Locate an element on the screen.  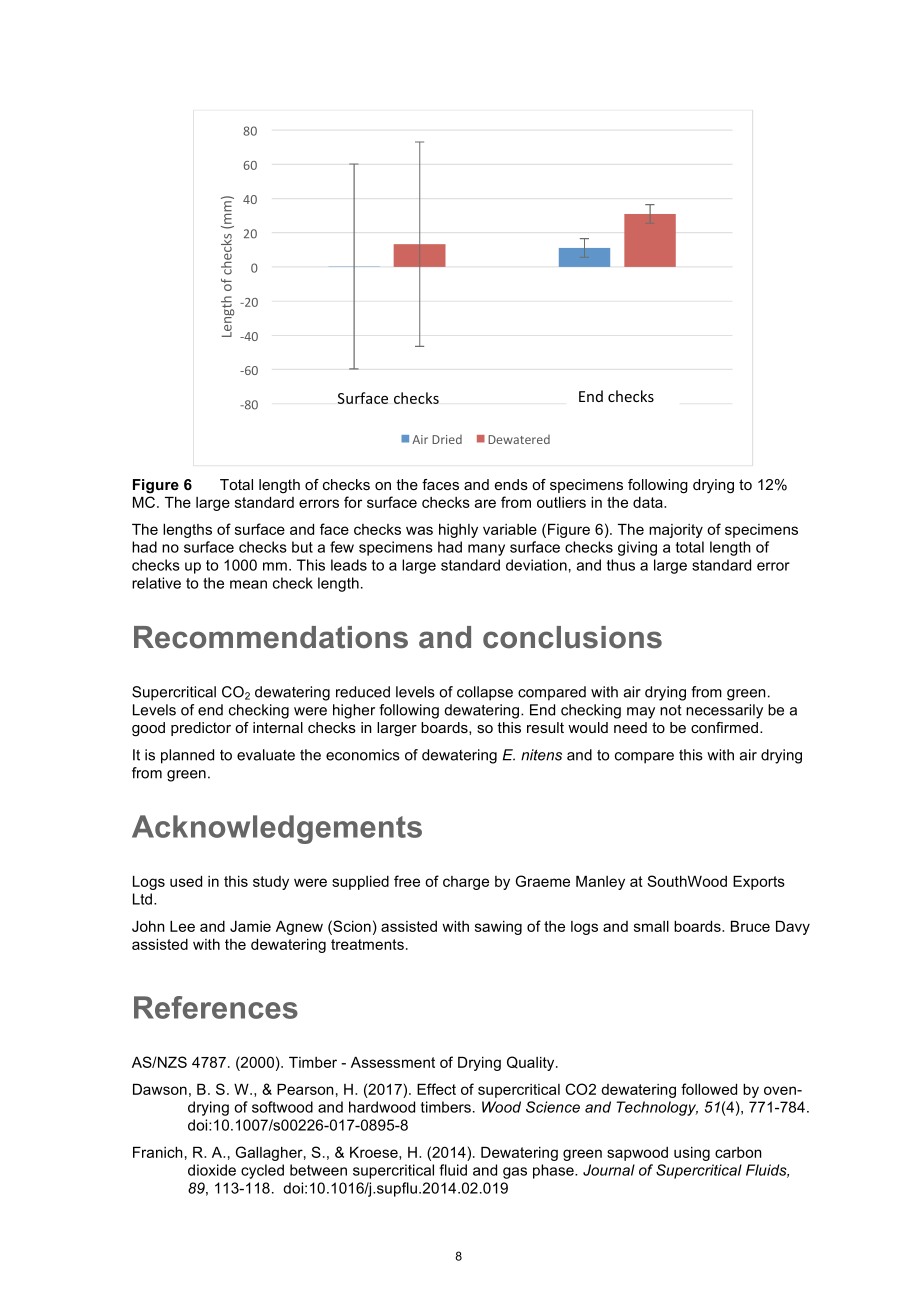
sawing is located at coordinates (498, 927).
